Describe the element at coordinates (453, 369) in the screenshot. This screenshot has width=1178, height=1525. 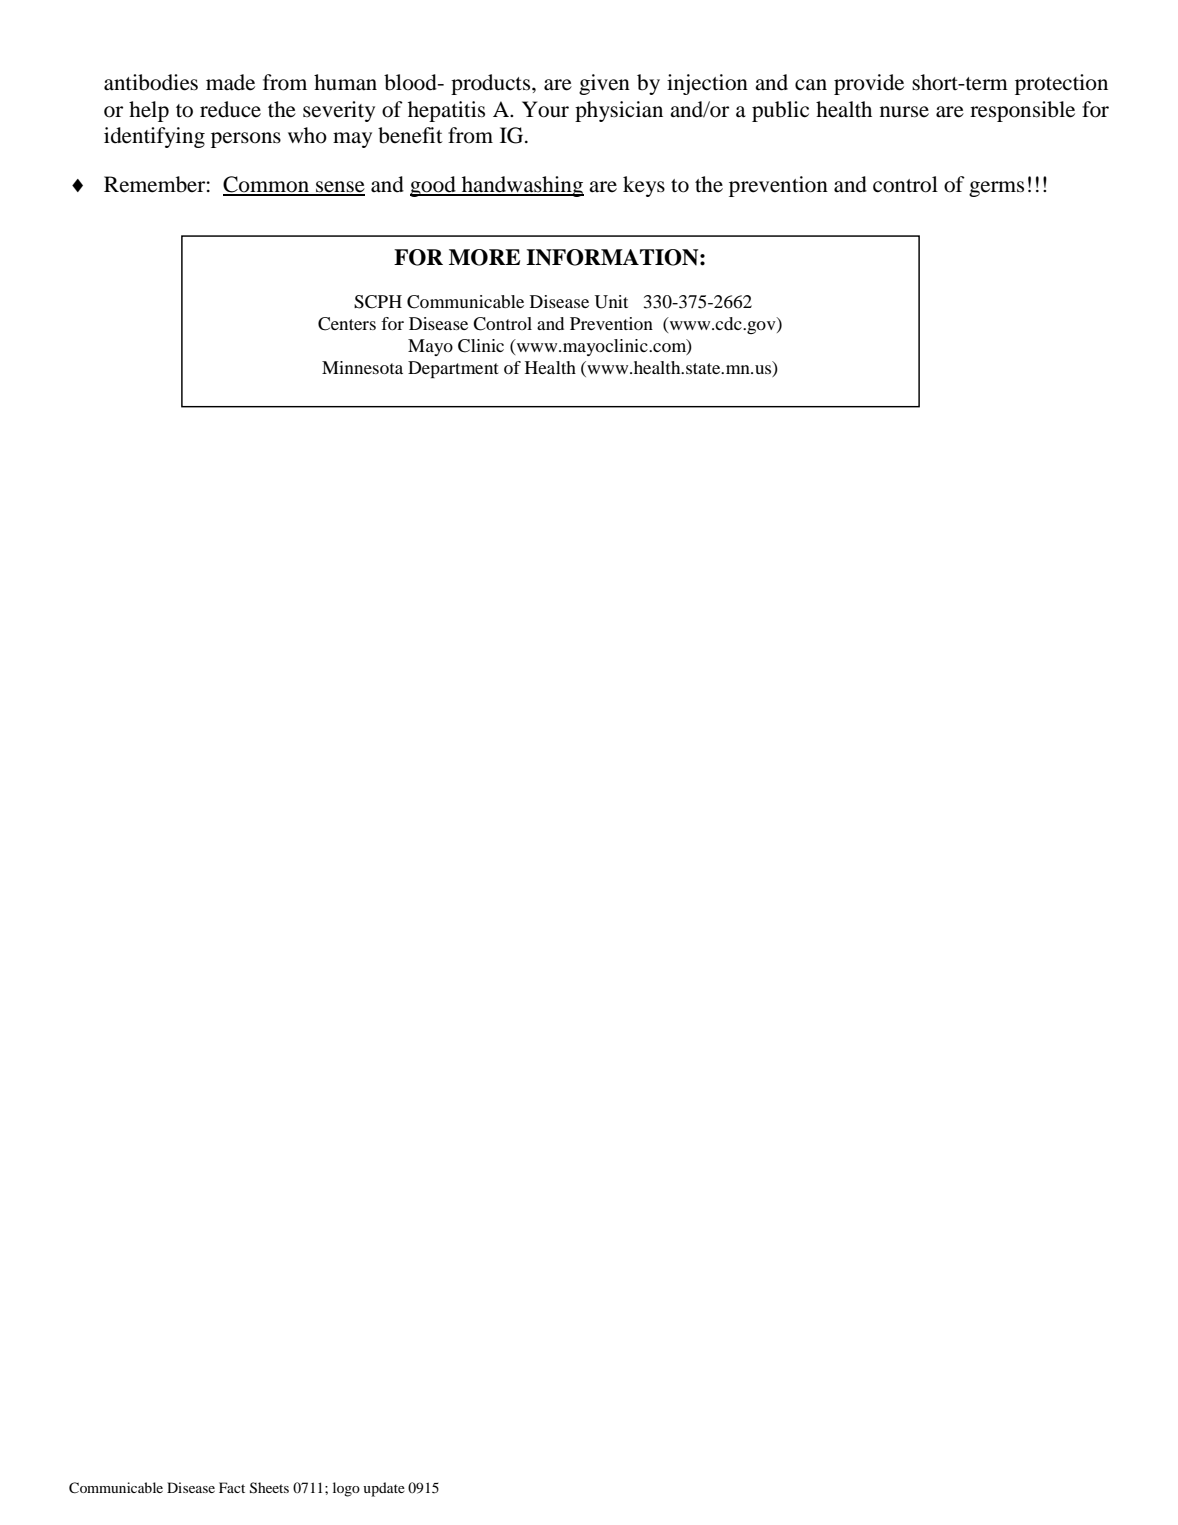
I see `Department` at that location.
